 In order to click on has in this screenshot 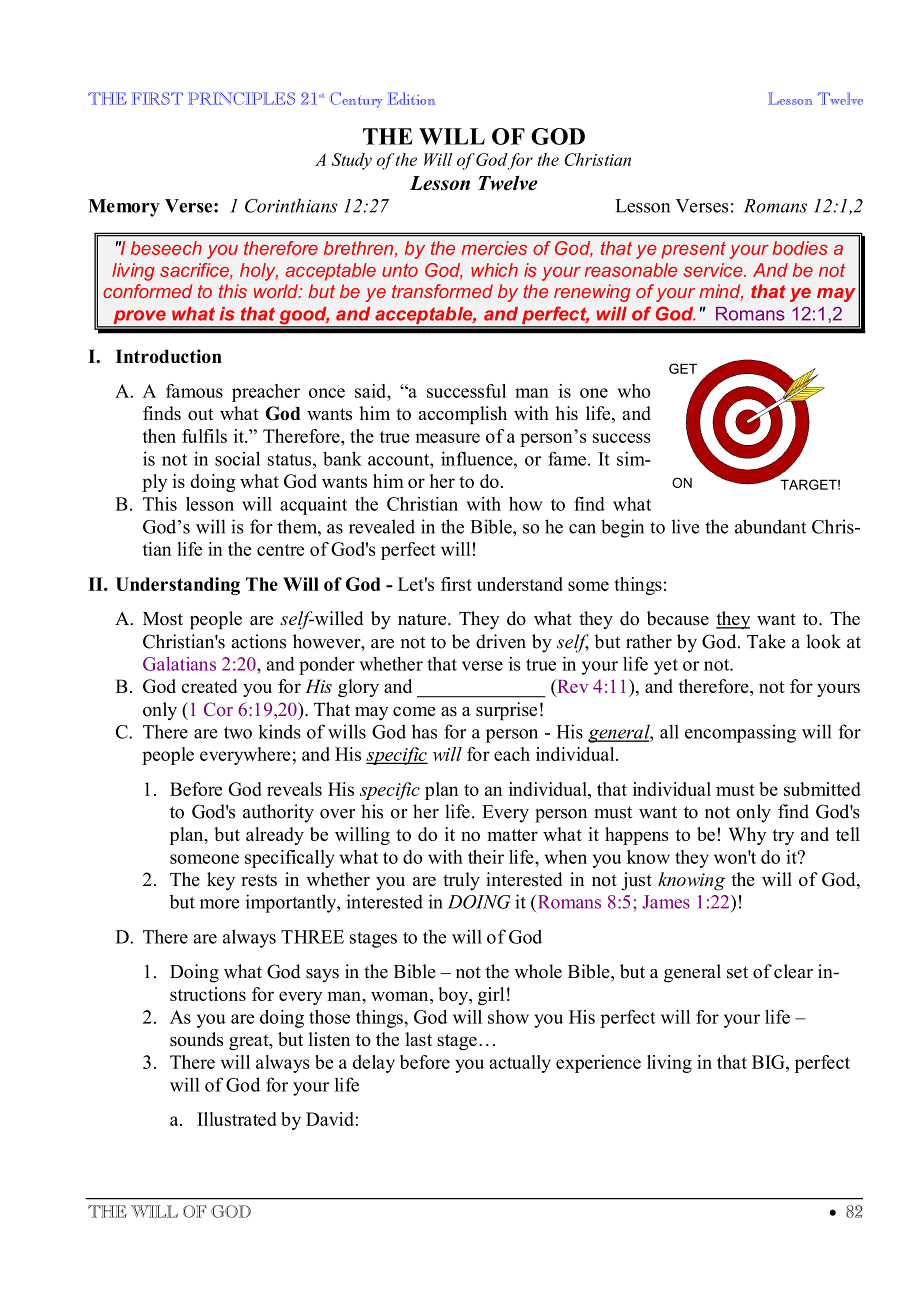, I will do `click(424, 731)`.
